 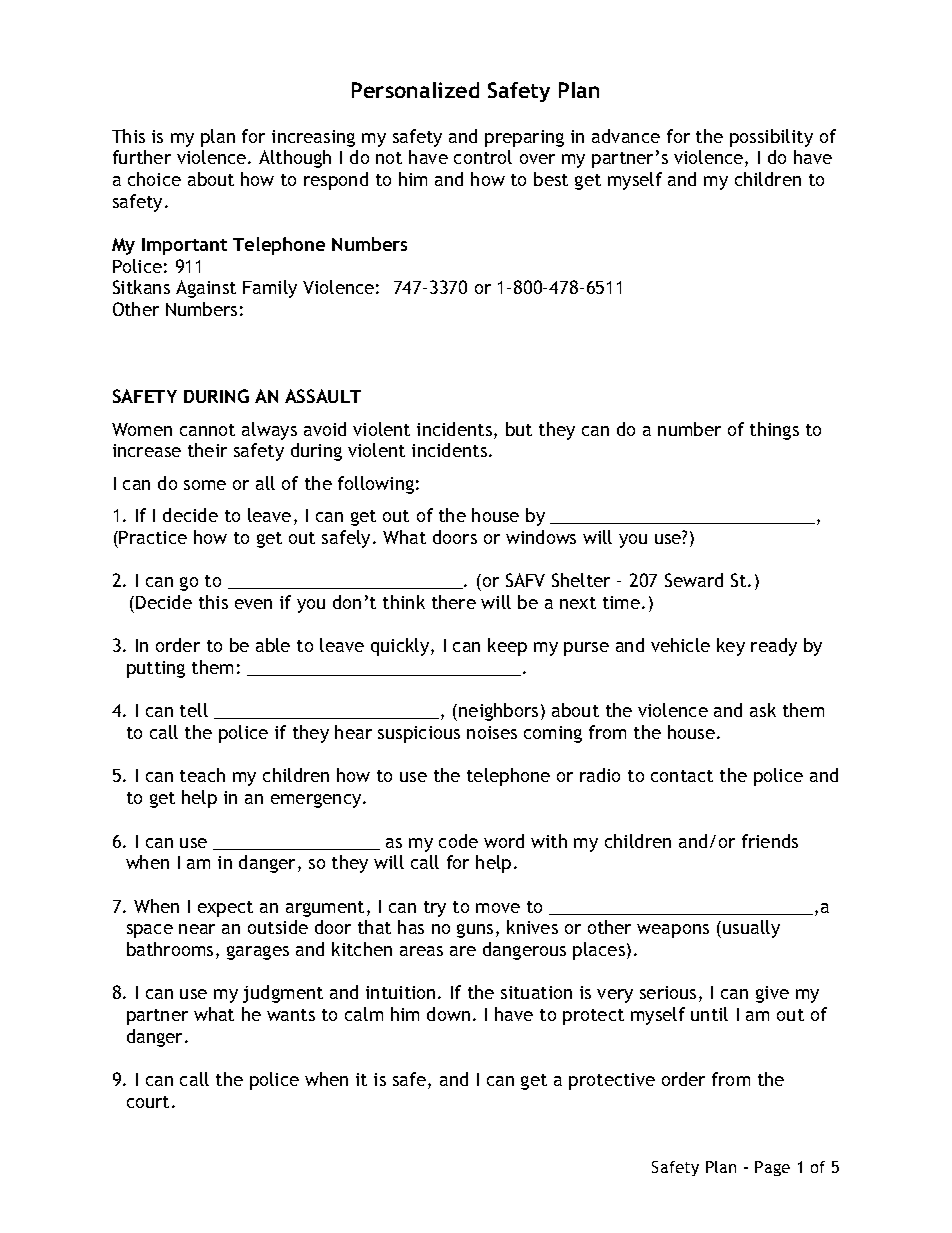 I want to click on try, so click(x=435, y=909).
